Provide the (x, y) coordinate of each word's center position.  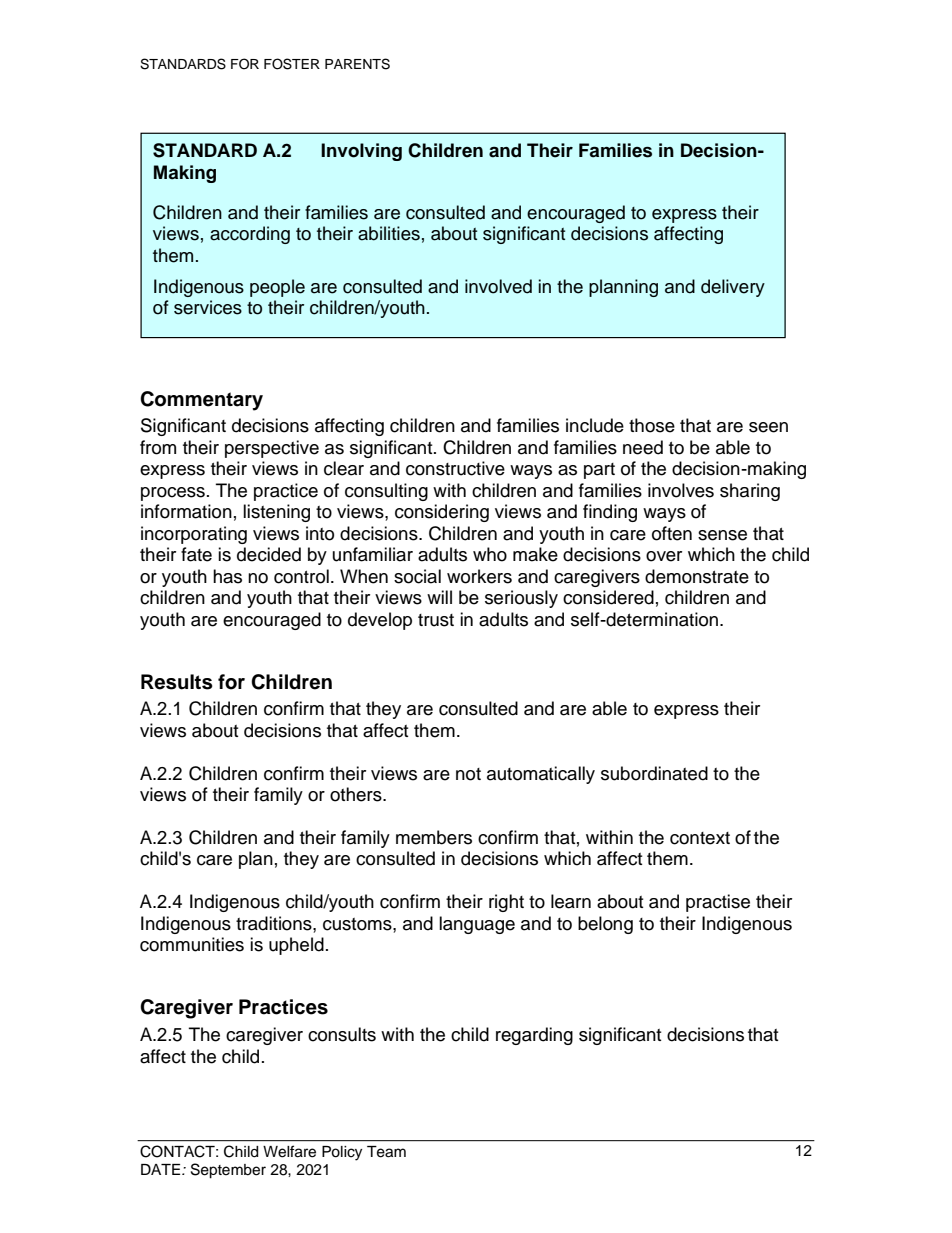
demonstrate (697, 576)
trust (436, 620)
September (228, 1171)
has (227, 576)
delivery (733, 288)
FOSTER (292, 64)
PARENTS (357, 64)
